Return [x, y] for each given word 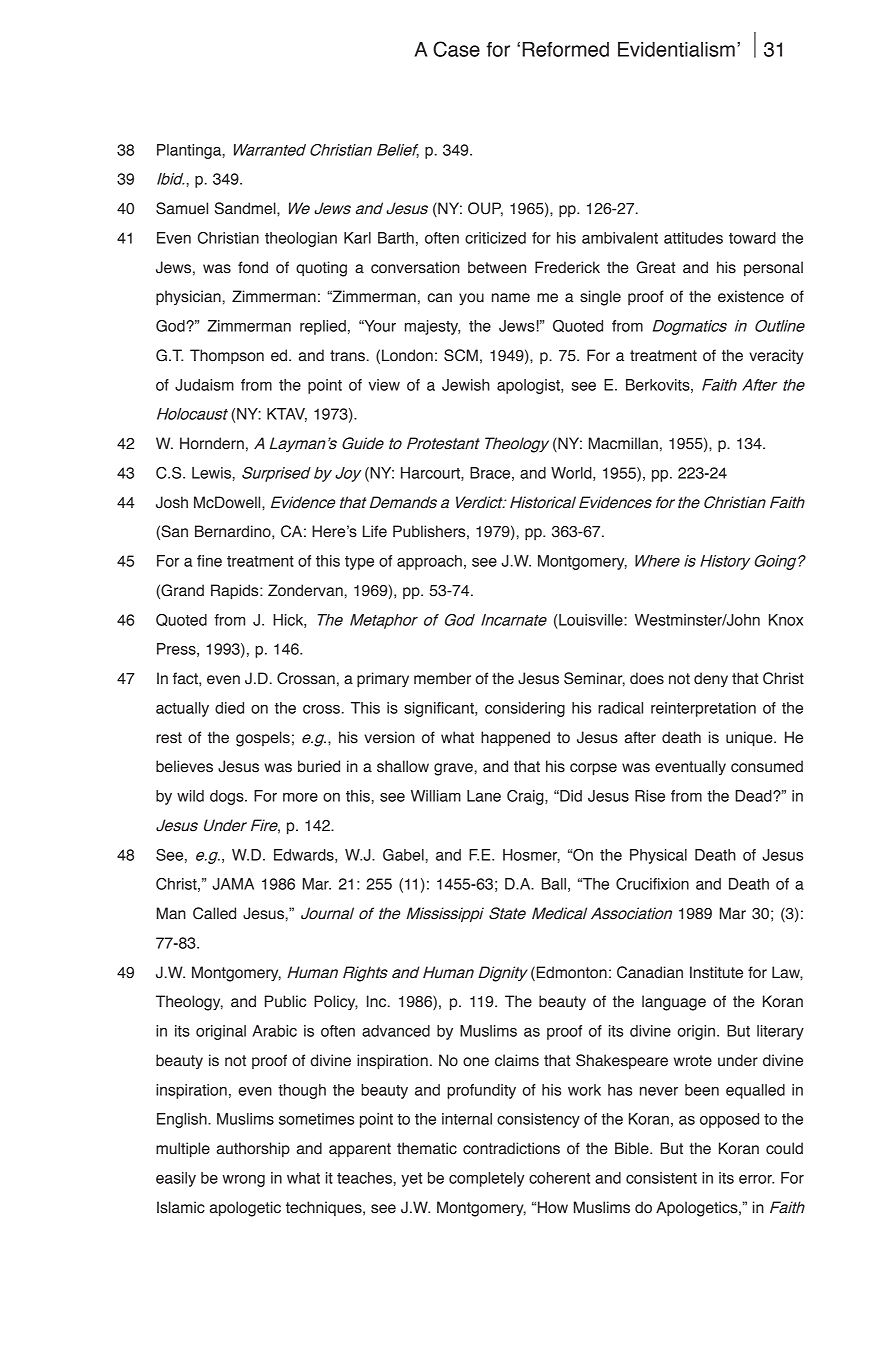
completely [487, 1179]
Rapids [236, 592]
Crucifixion [652, 884]
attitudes [693, 238]
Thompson [227, 356]
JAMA [233, 884]
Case [456, 49]
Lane [484, 796]
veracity [776, 356]
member [442, 678]
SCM [461, 355]
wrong [243, 1181]
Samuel [182, 208]
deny [711, 679]
